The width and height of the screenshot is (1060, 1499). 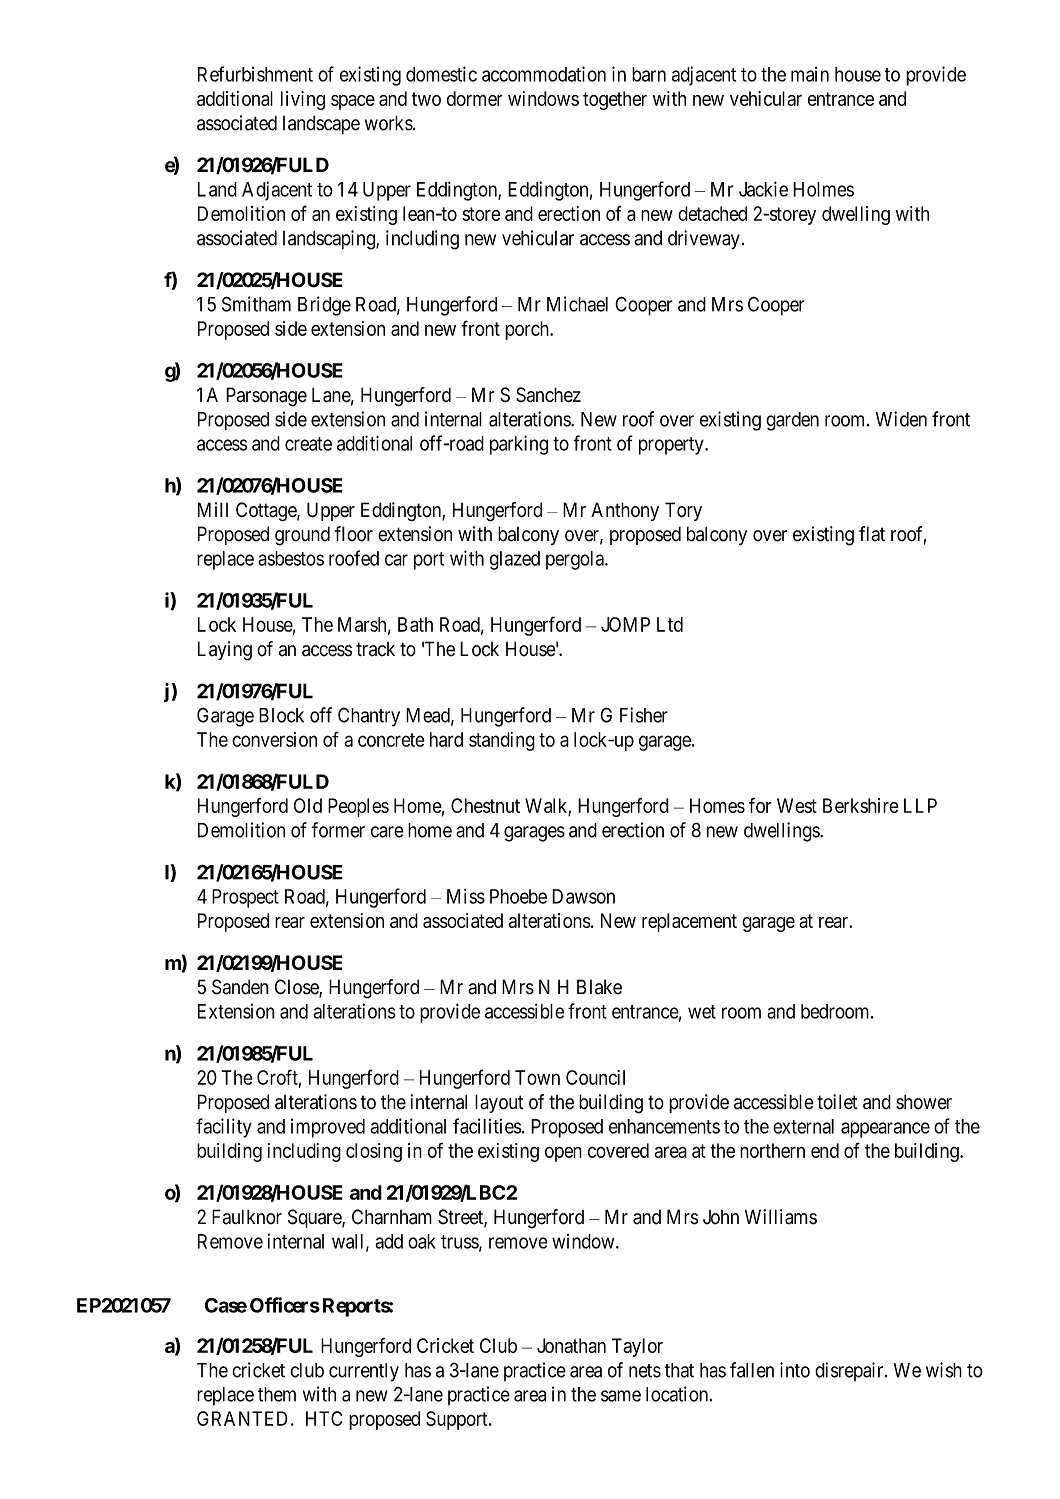 What do you see at coordinates (599, 987) in the screenshot?
I see `Blake` at bounding box center [599, 987].
